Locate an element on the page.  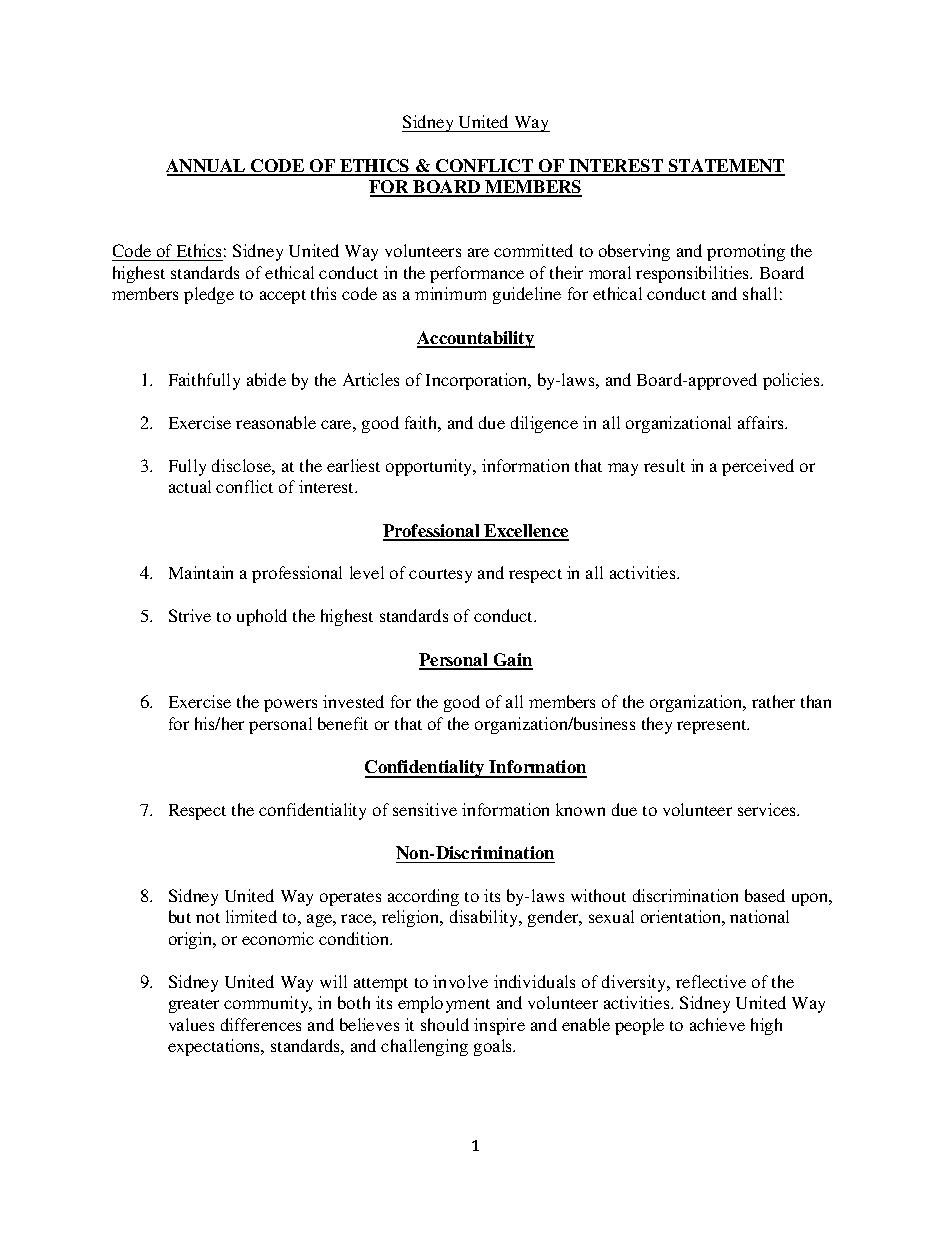
rather is located at coordinates (773, 701).
